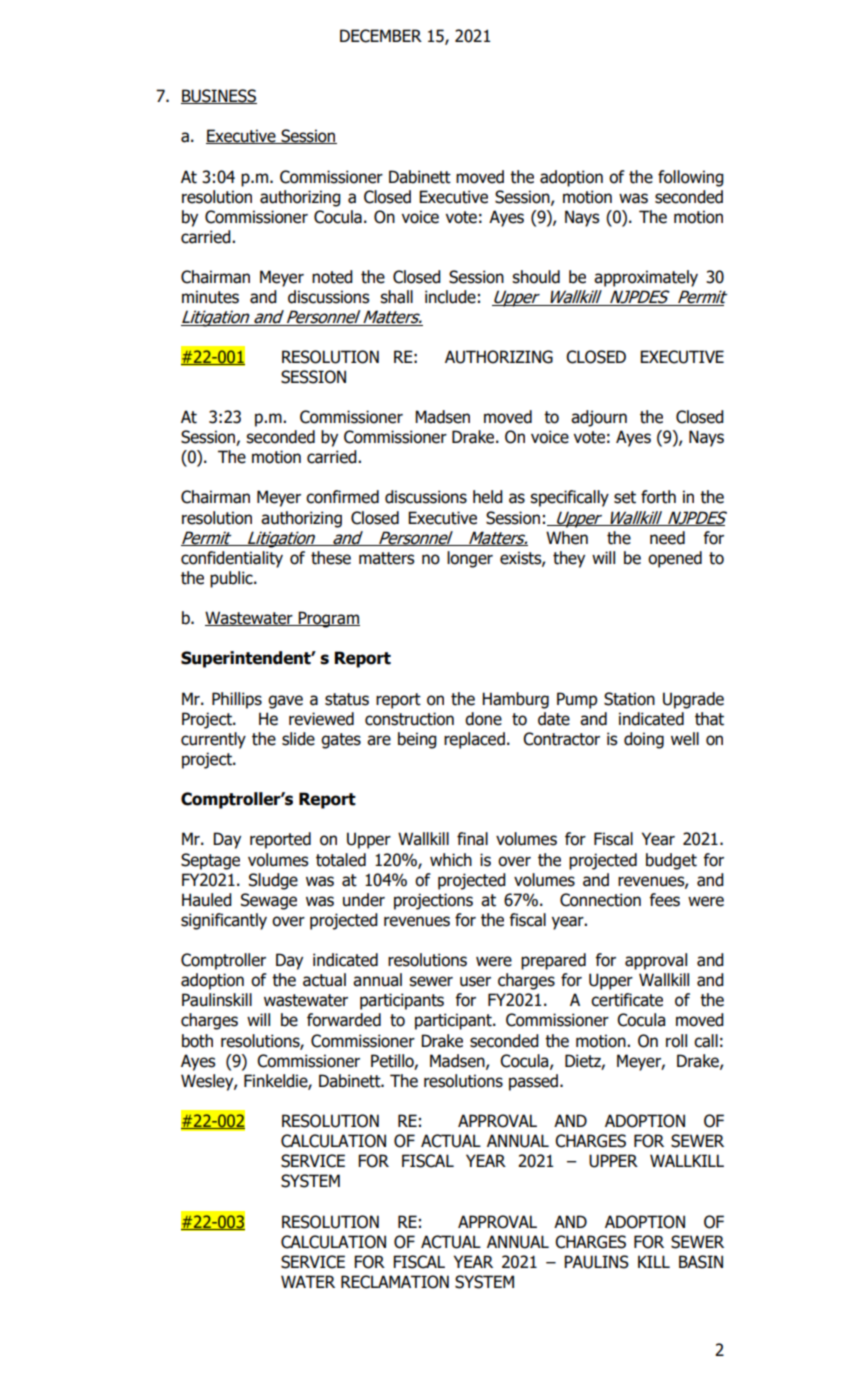 The image size is (849, 1400). Describe the element at coordinates (381, 36) in the page. I see `DECEMBER` at that location.
